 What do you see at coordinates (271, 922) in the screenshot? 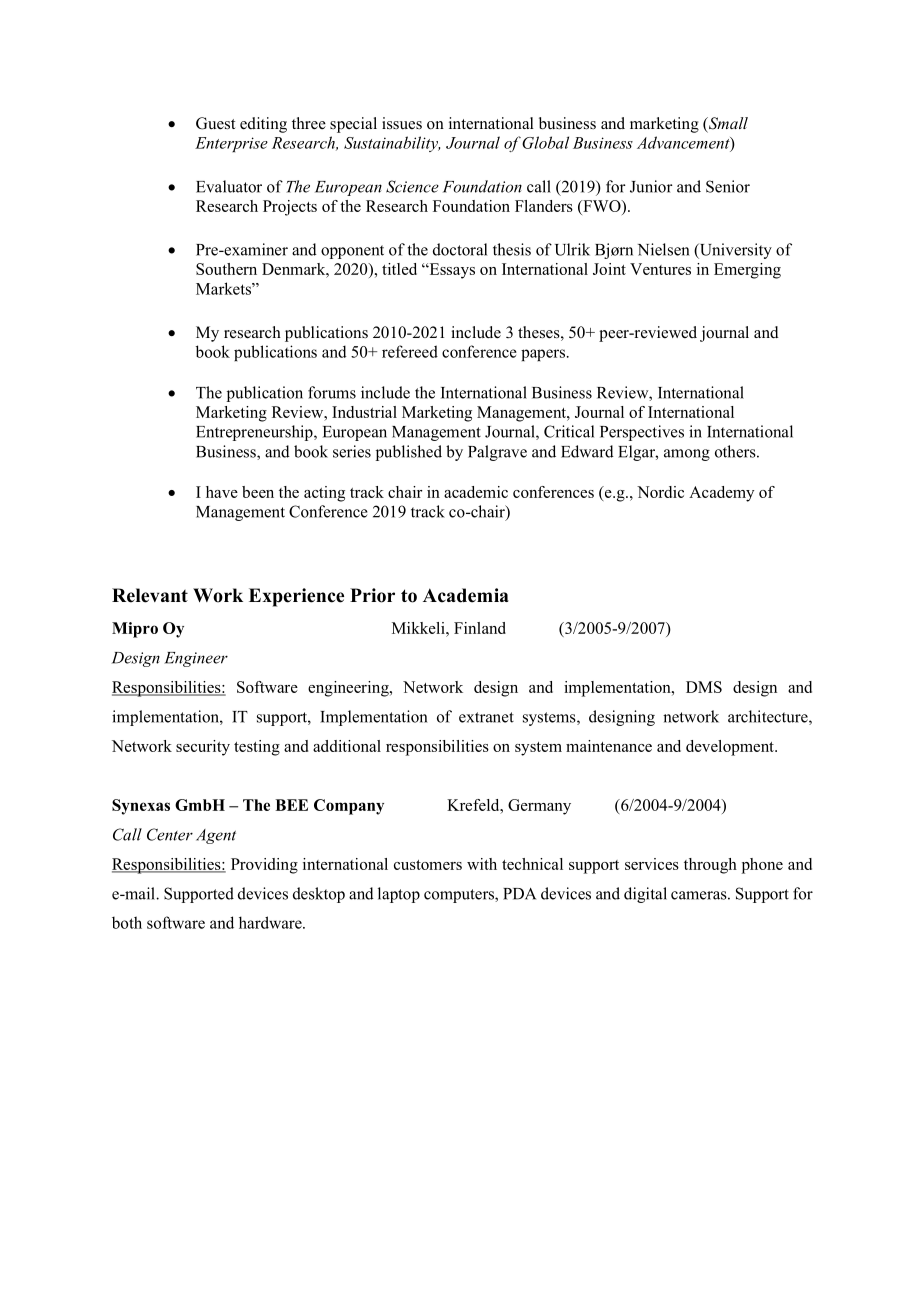
I see `hardware` at bounding box center [271, 922].
